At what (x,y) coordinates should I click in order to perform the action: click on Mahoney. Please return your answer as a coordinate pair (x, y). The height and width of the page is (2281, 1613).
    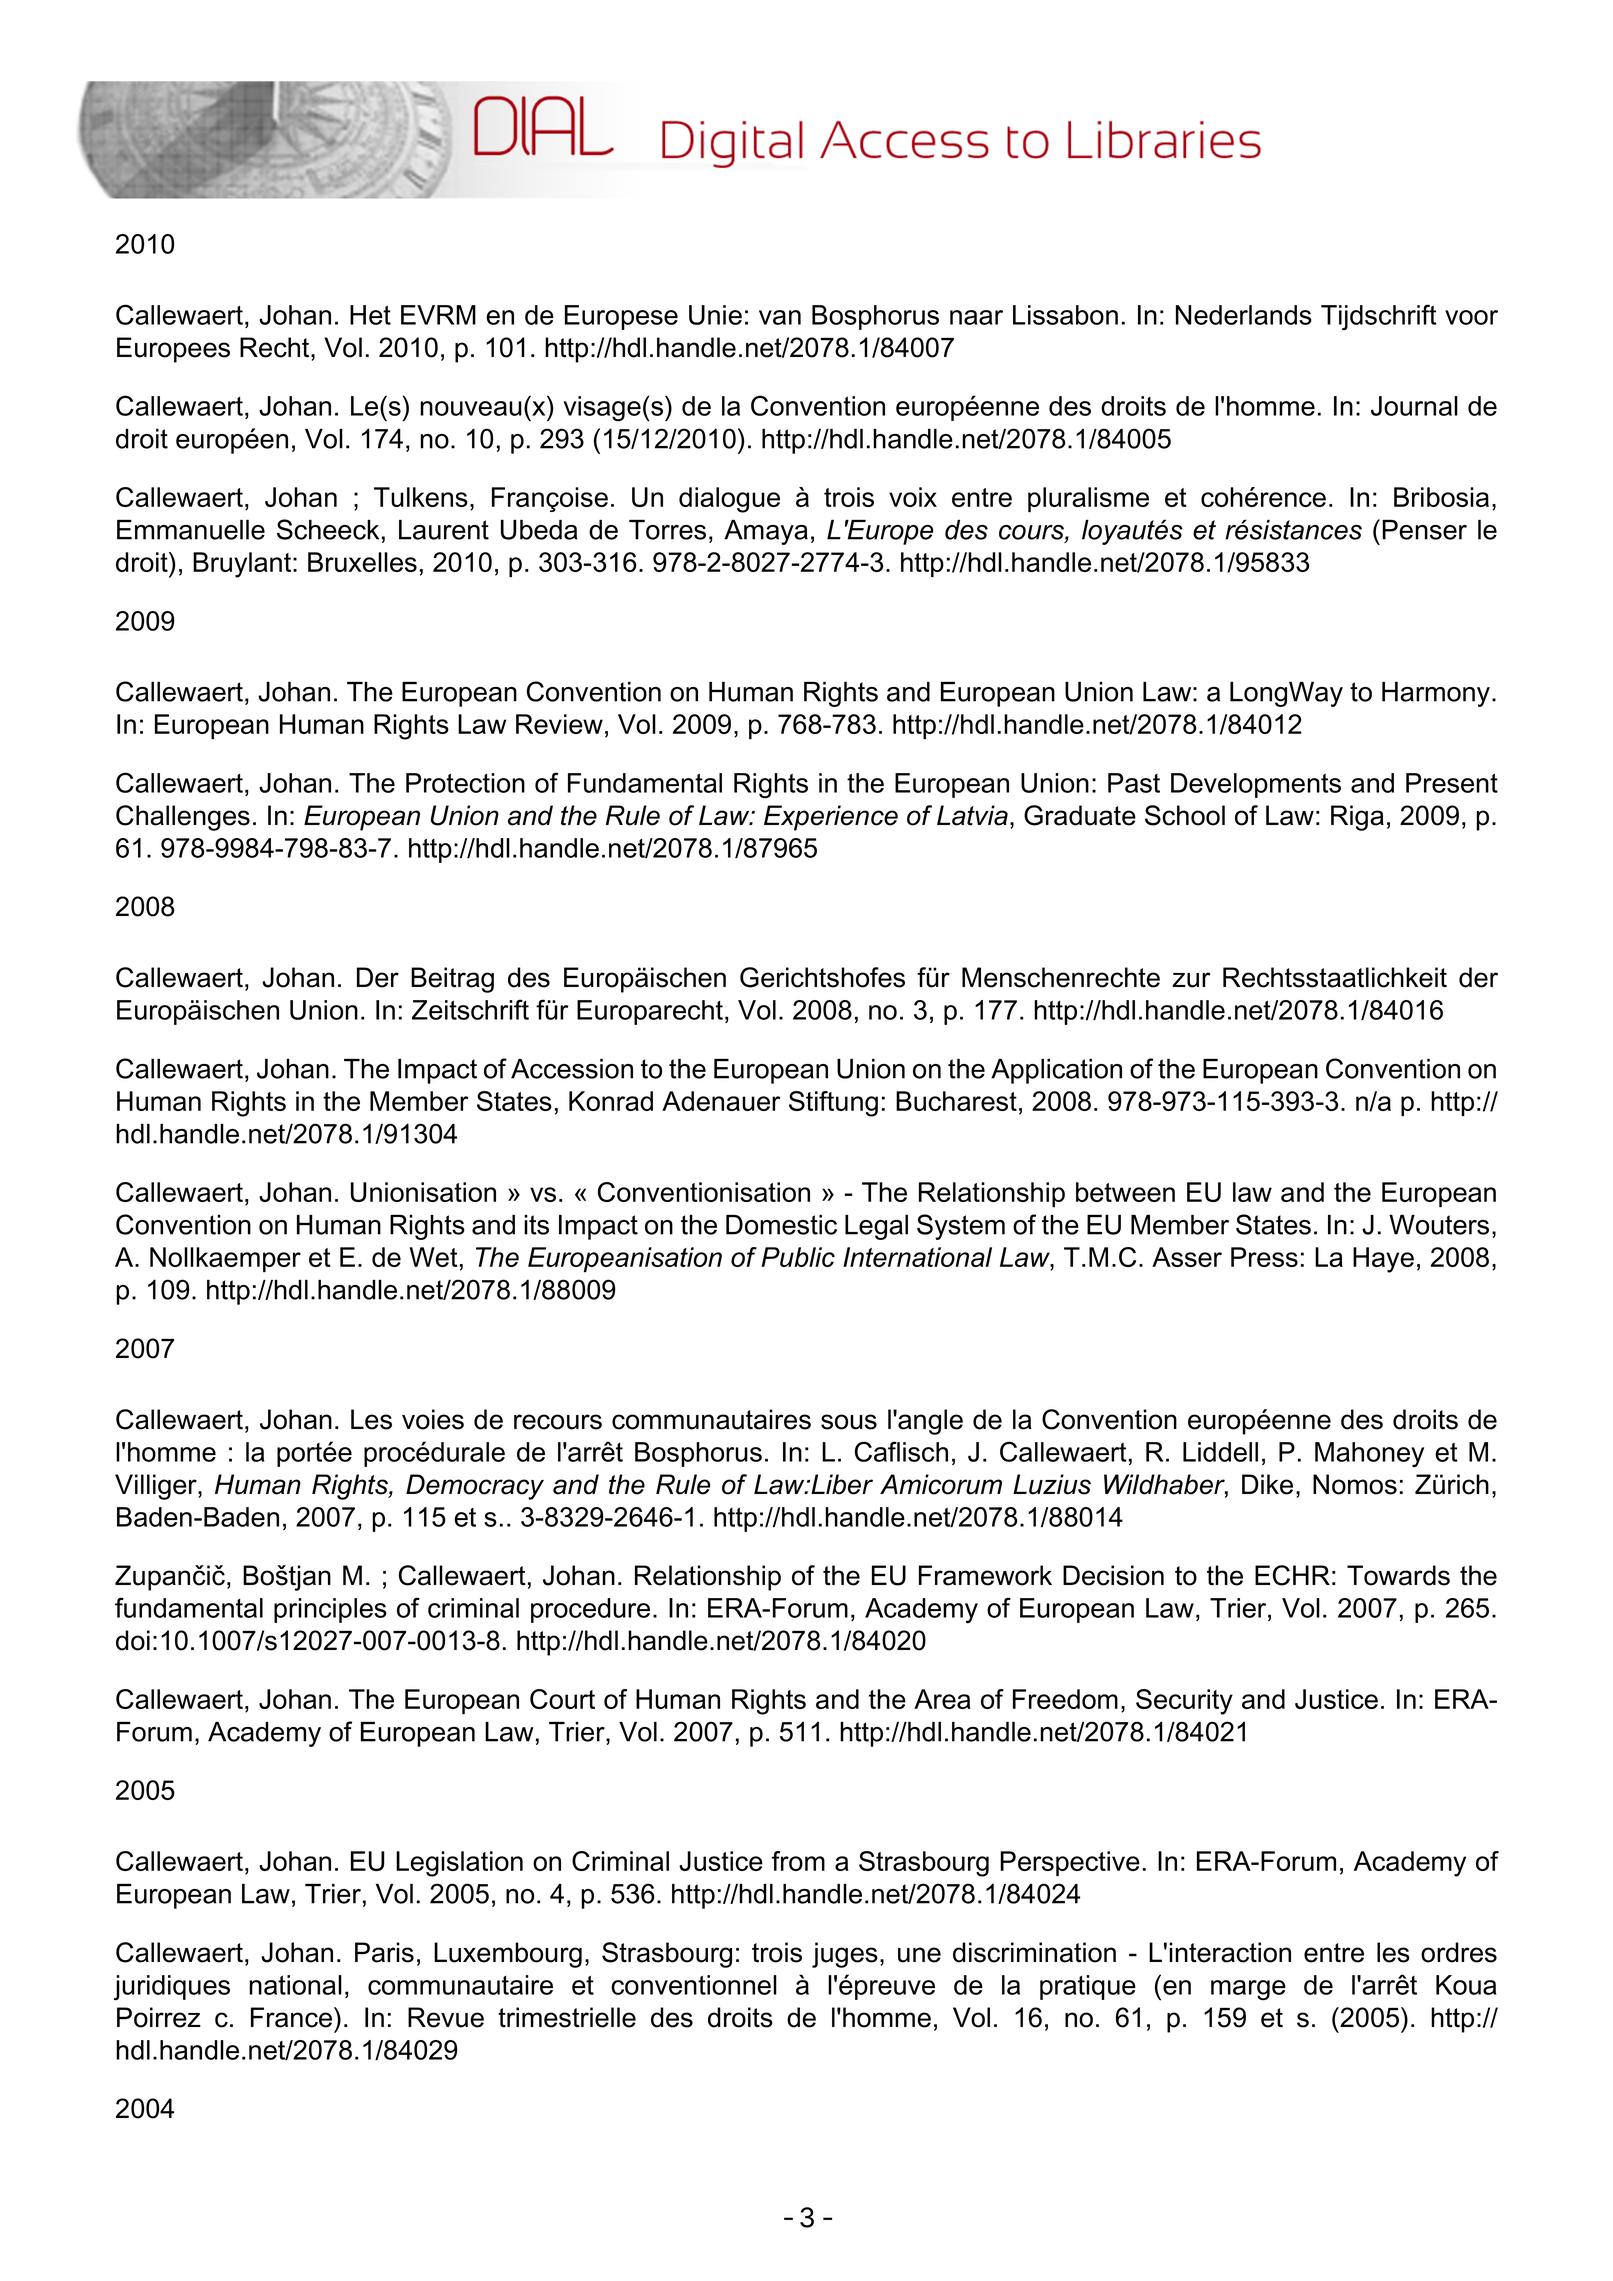
    Looking at the image, I should click on (1369, 1455).
